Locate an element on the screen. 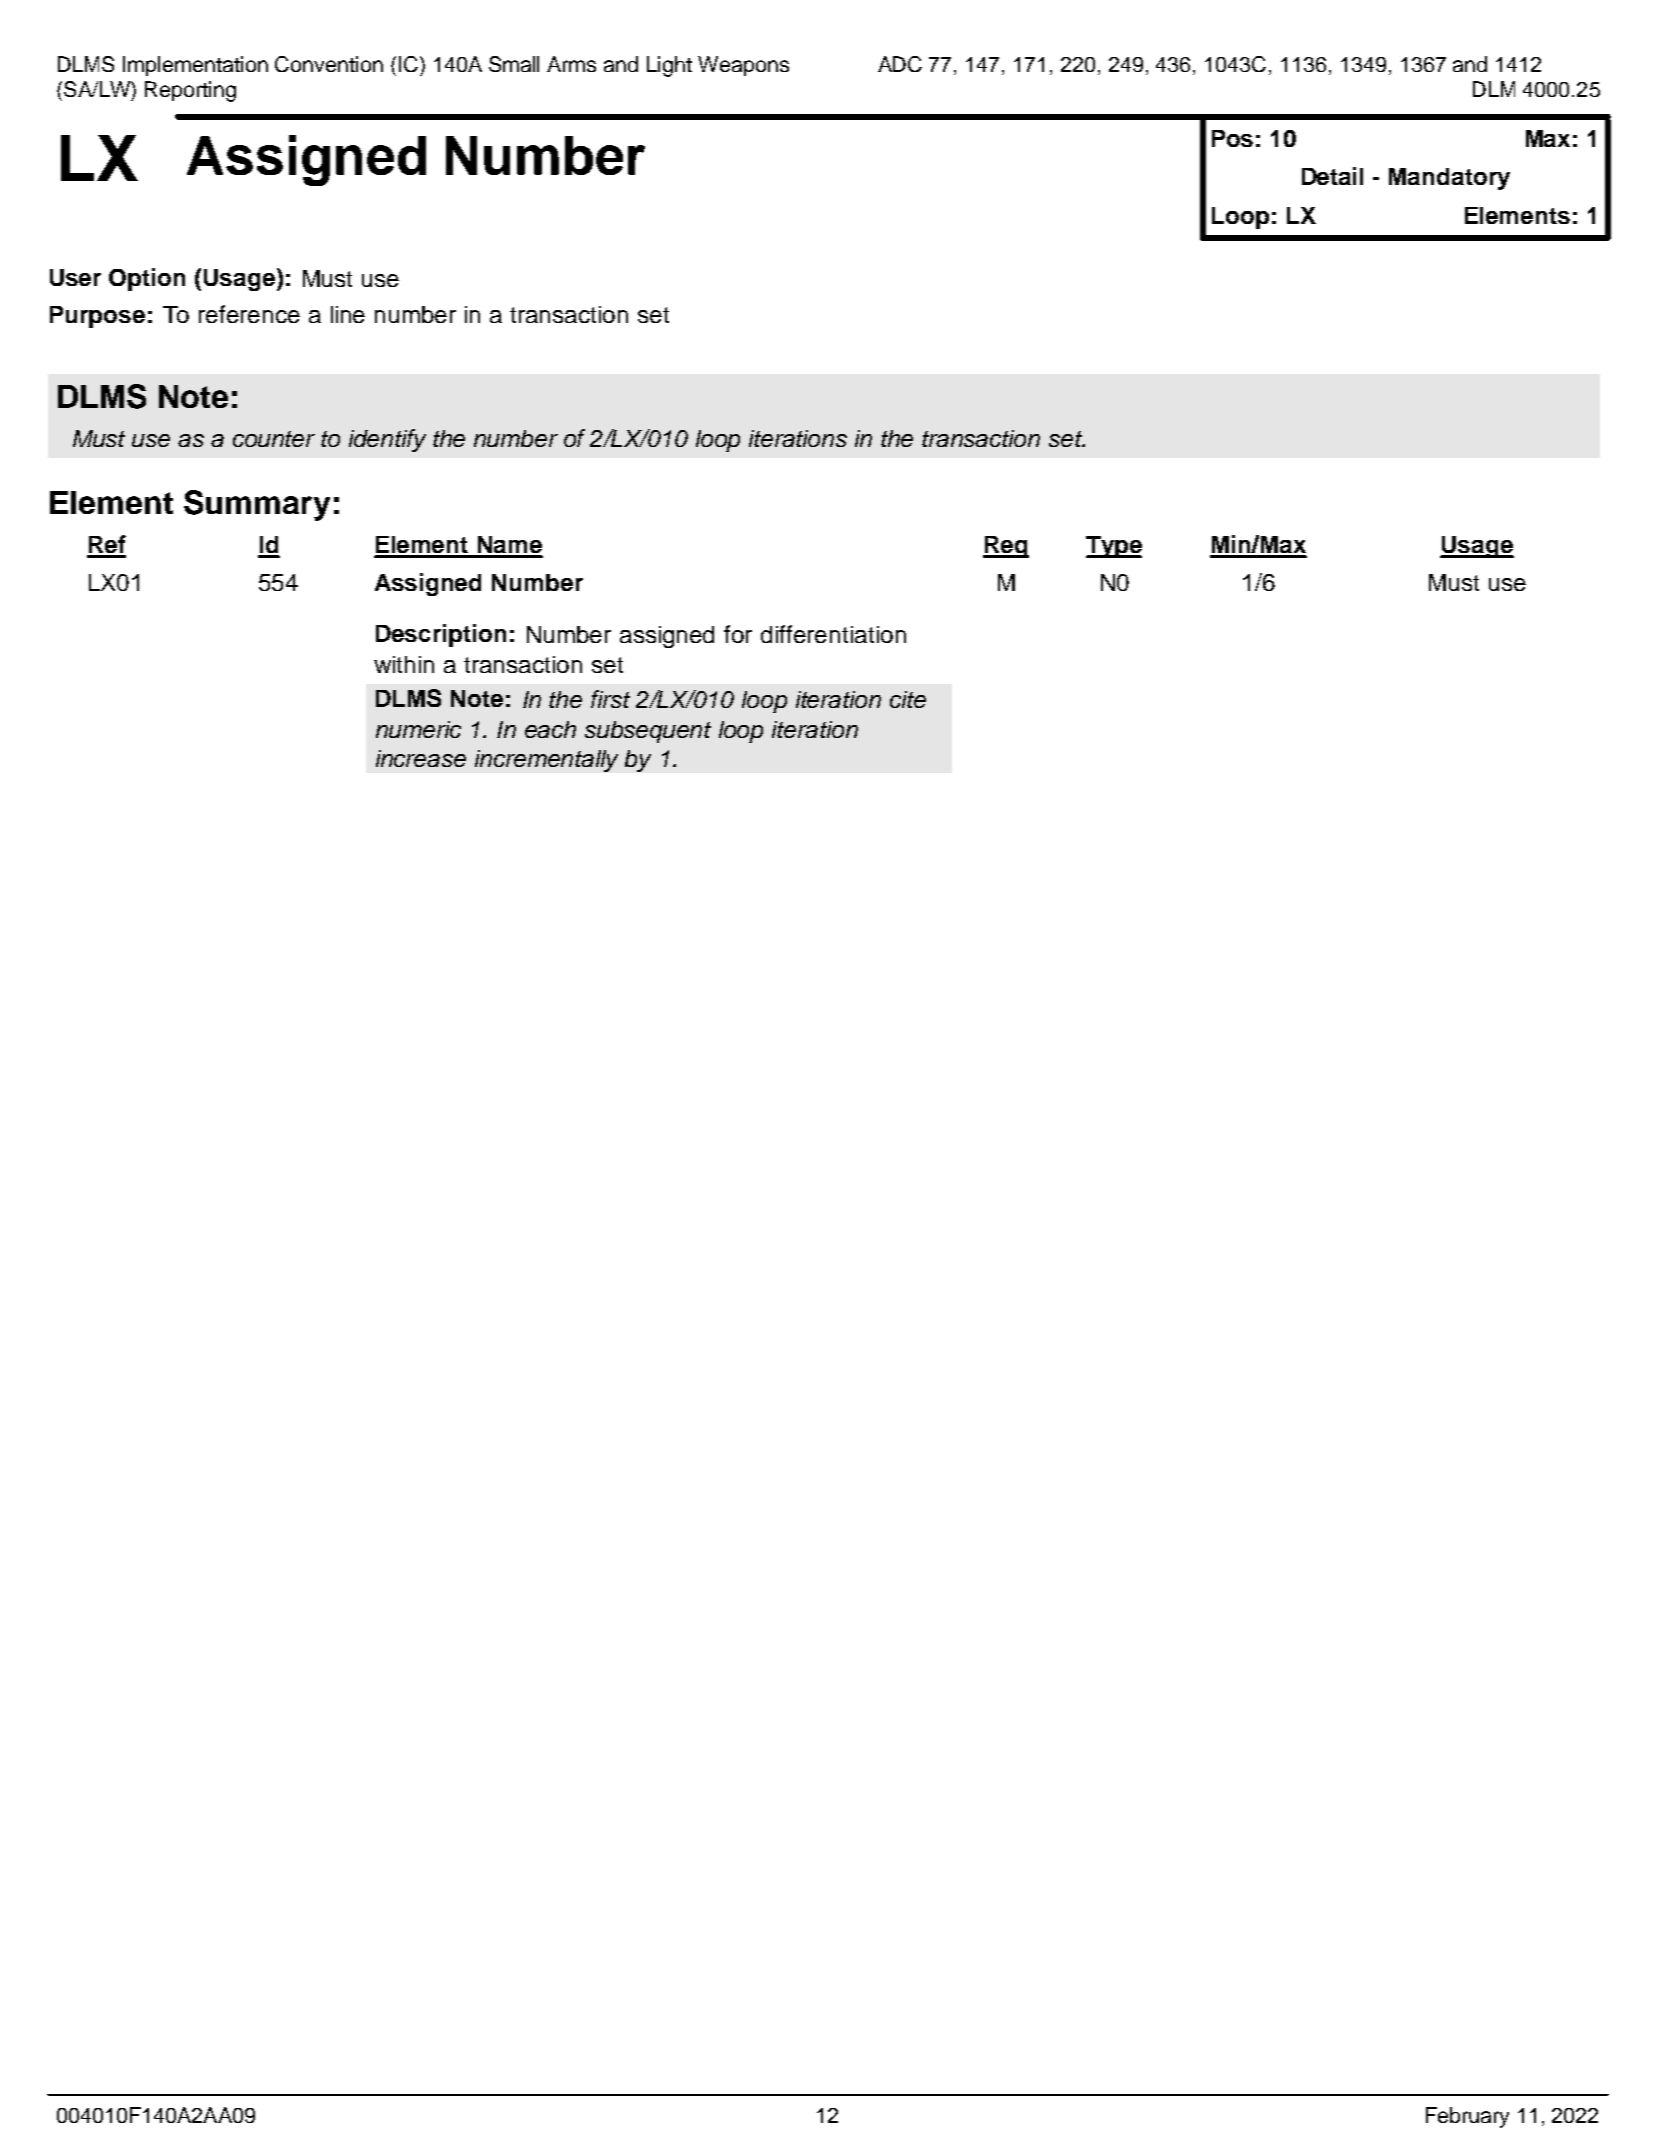  Weapons is located at coordinates (743, 66).
